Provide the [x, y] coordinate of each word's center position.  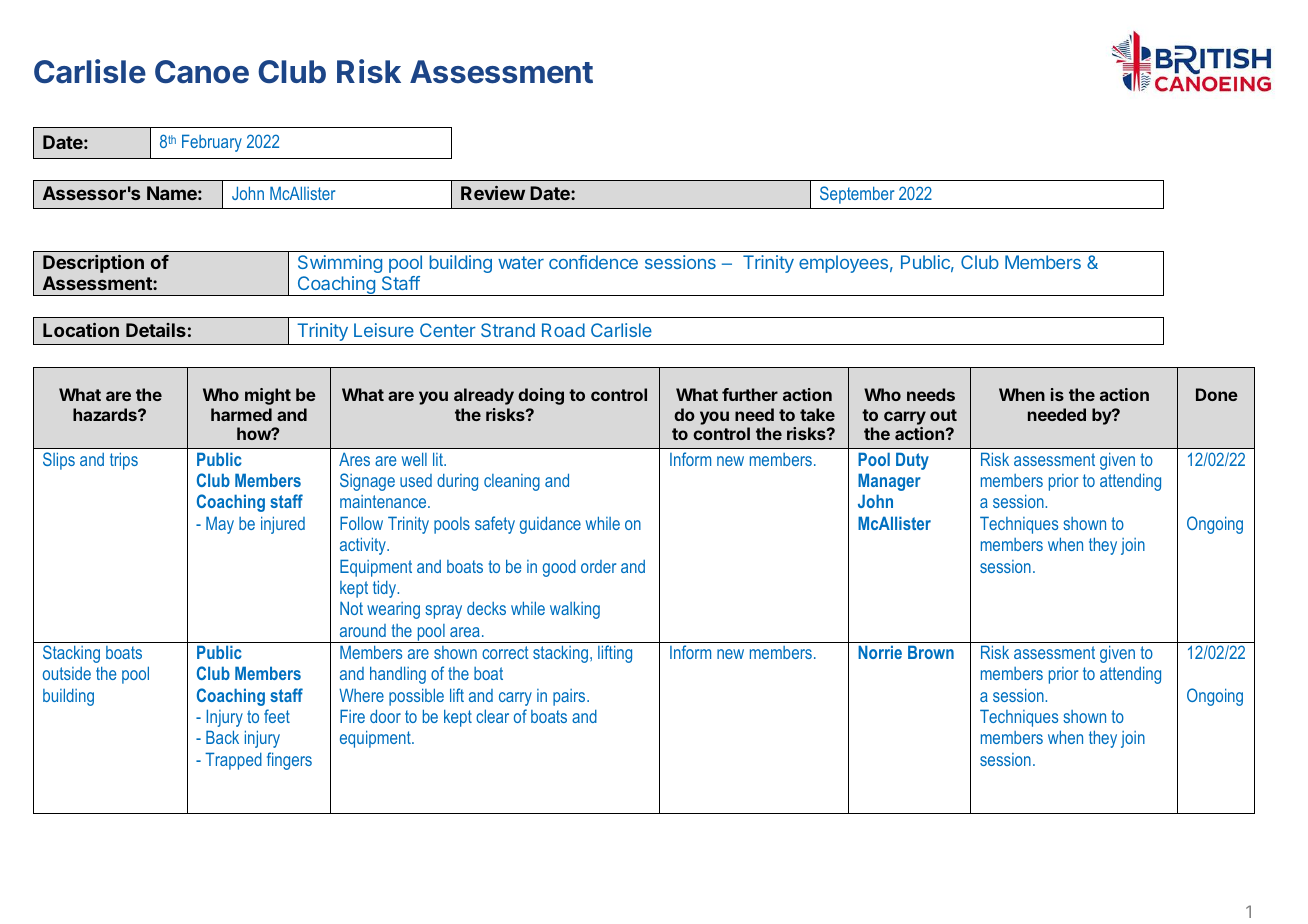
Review [493, 193]
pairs [570, 697]
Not [351, 608]
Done [1217, 394]
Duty [912, 461]
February [212, 143]
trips [124, 461]
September [857, 195]
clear [492, 716]
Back [222, 737]
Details [156, 330]
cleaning [512, 482]
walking [575, 610]
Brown [931, 652]
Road [563, 330]
